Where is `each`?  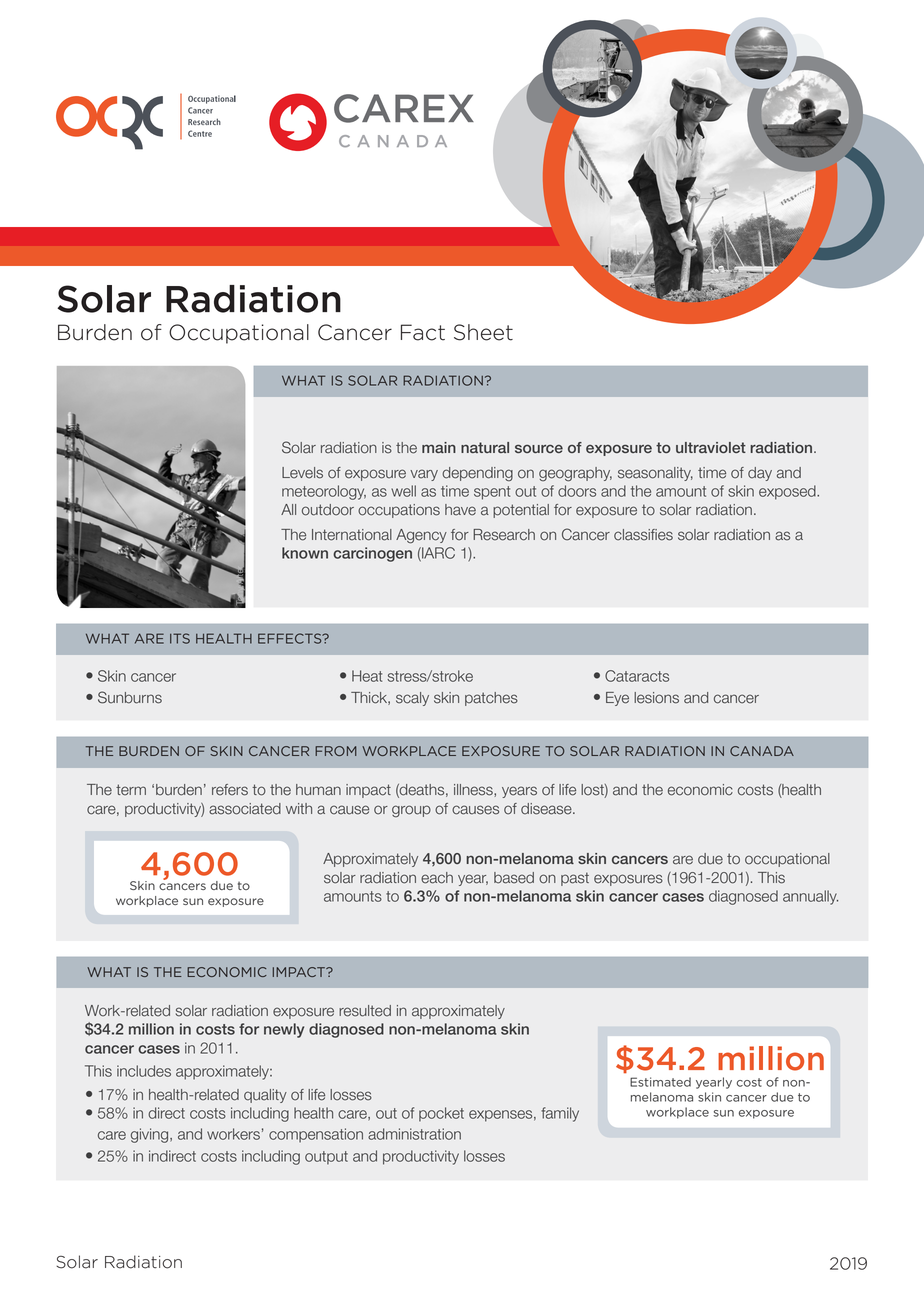
each is located at coordinates (437, 878).
